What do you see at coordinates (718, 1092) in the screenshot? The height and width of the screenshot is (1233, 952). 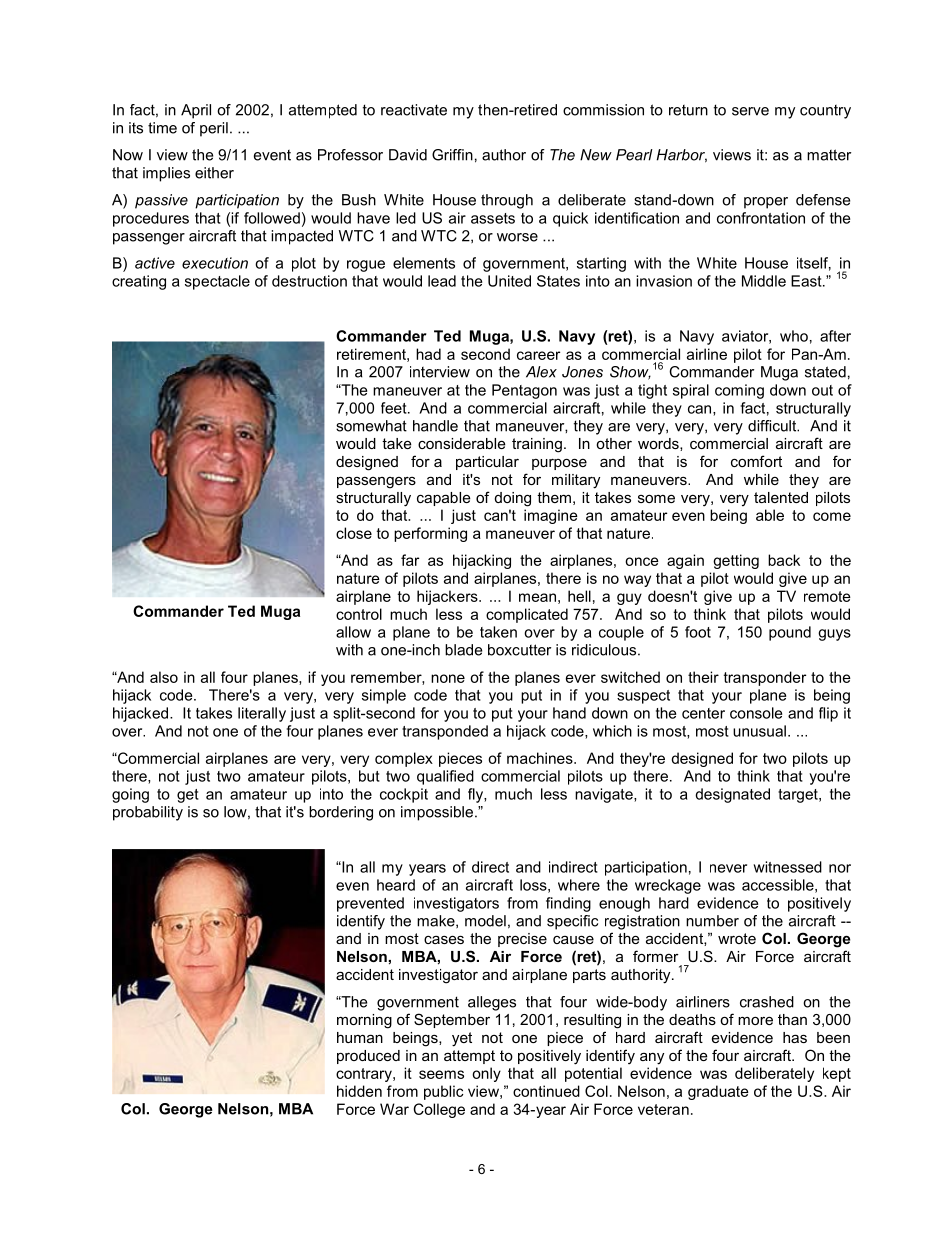 I see `graduate` at bounding box center [718, 1092].
